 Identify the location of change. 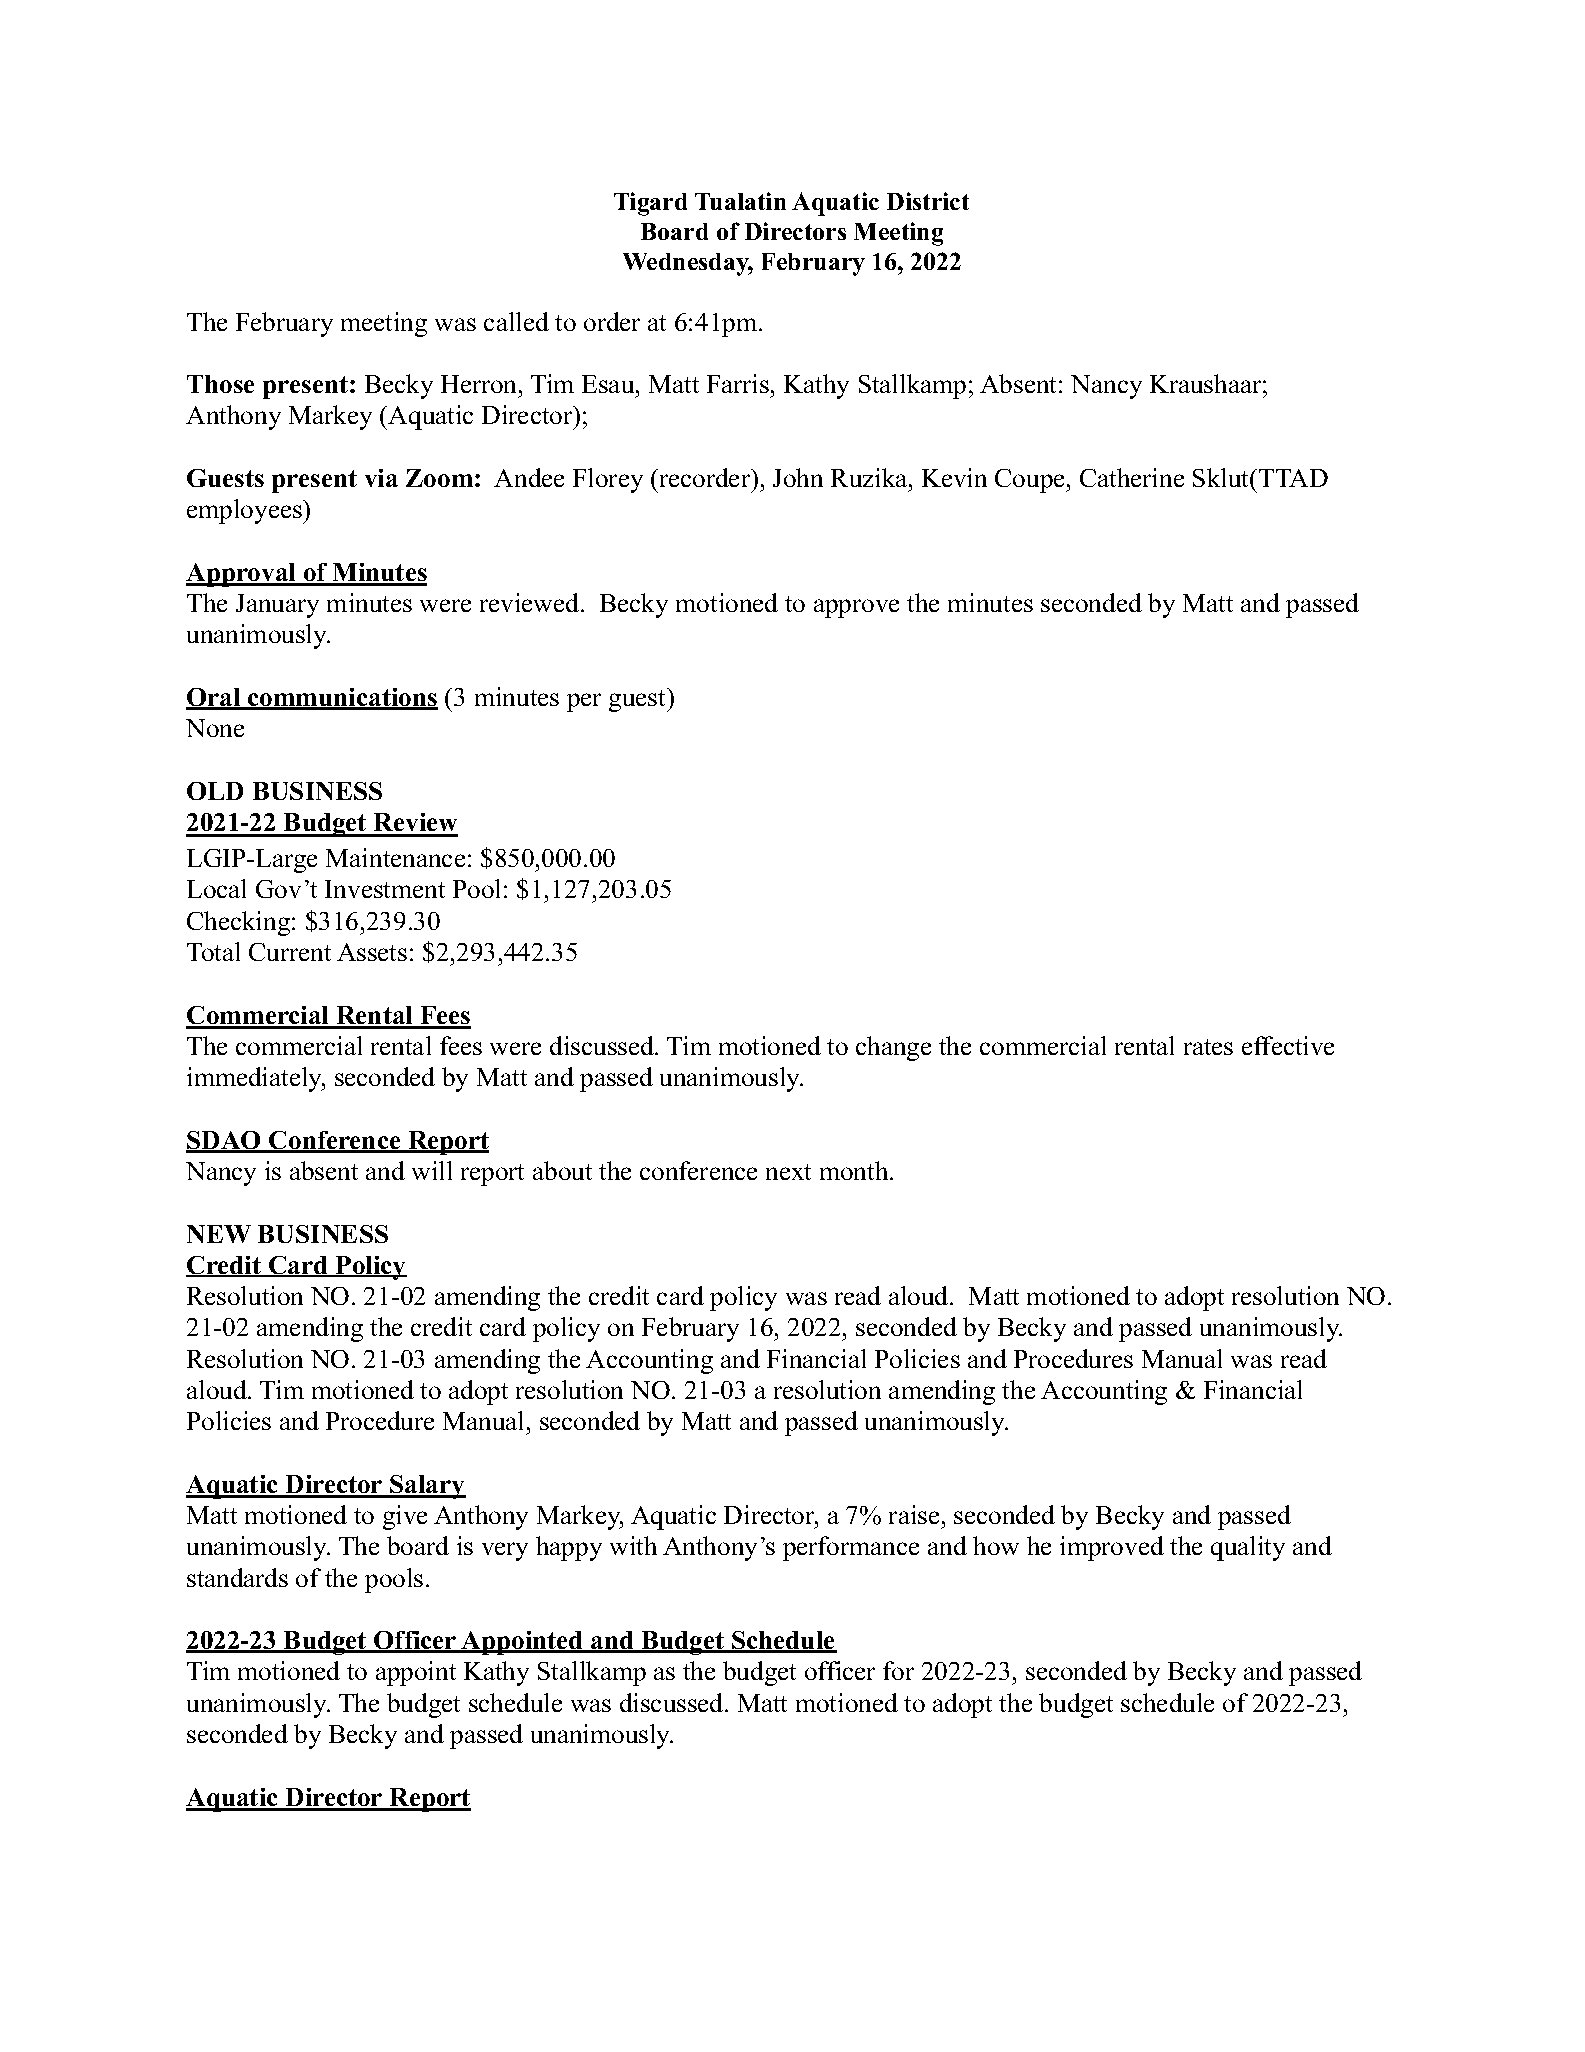
(893, 1048).
